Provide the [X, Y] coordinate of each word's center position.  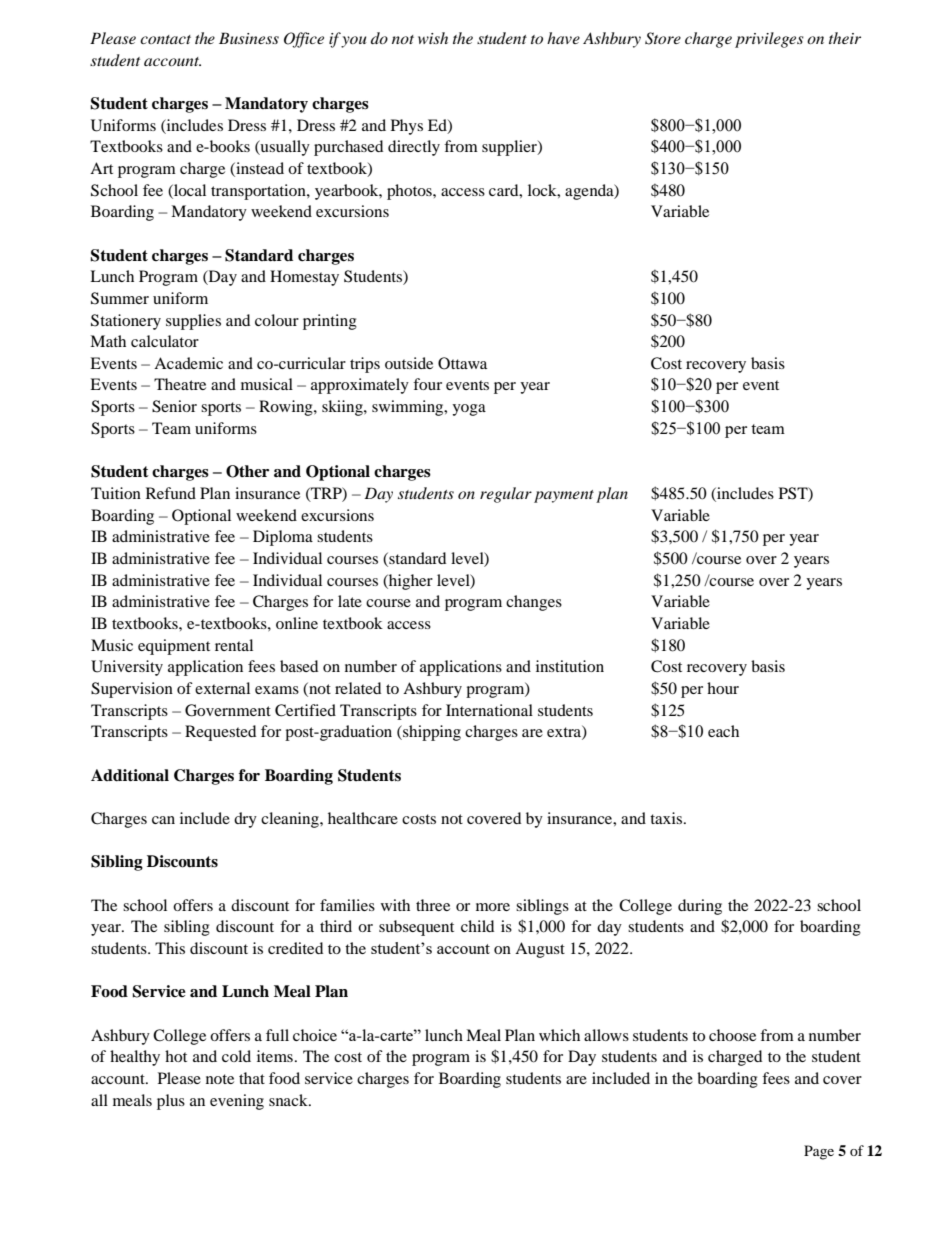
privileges [769, 40]
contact [165, 39]
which [559, 1035]
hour [723, 688]
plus [171, 1102]
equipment [174, 647]
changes [534, 603]
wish [433, 38]
